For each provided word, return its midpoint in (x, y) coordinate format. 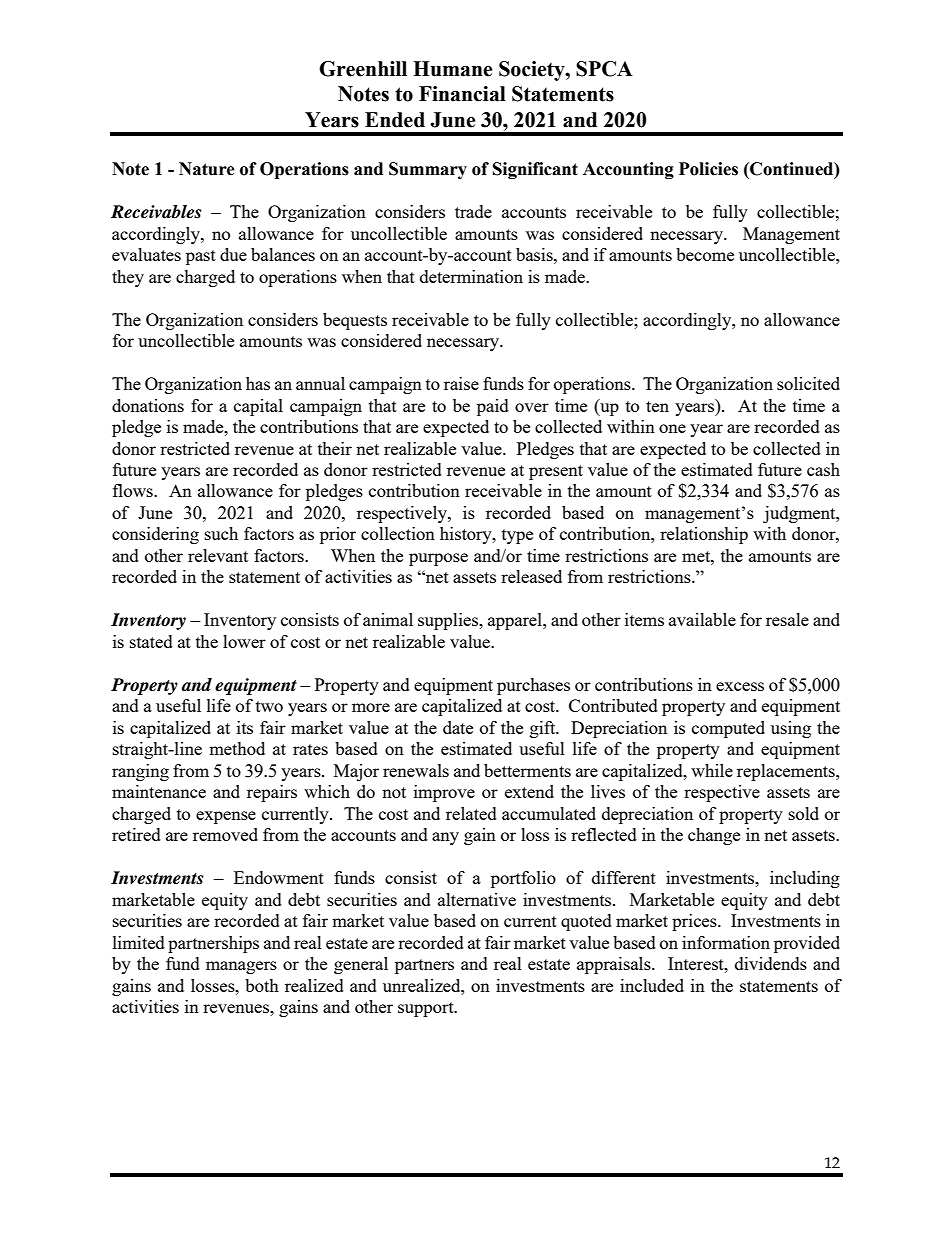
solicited (808, 383)
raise (461, 383)
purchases (533, 686)
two (269, 706)
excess (740, 686)
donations (148, 405)
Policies (708, 169)
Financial (462, 94)
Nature (207, 169)
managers (241, 967)
